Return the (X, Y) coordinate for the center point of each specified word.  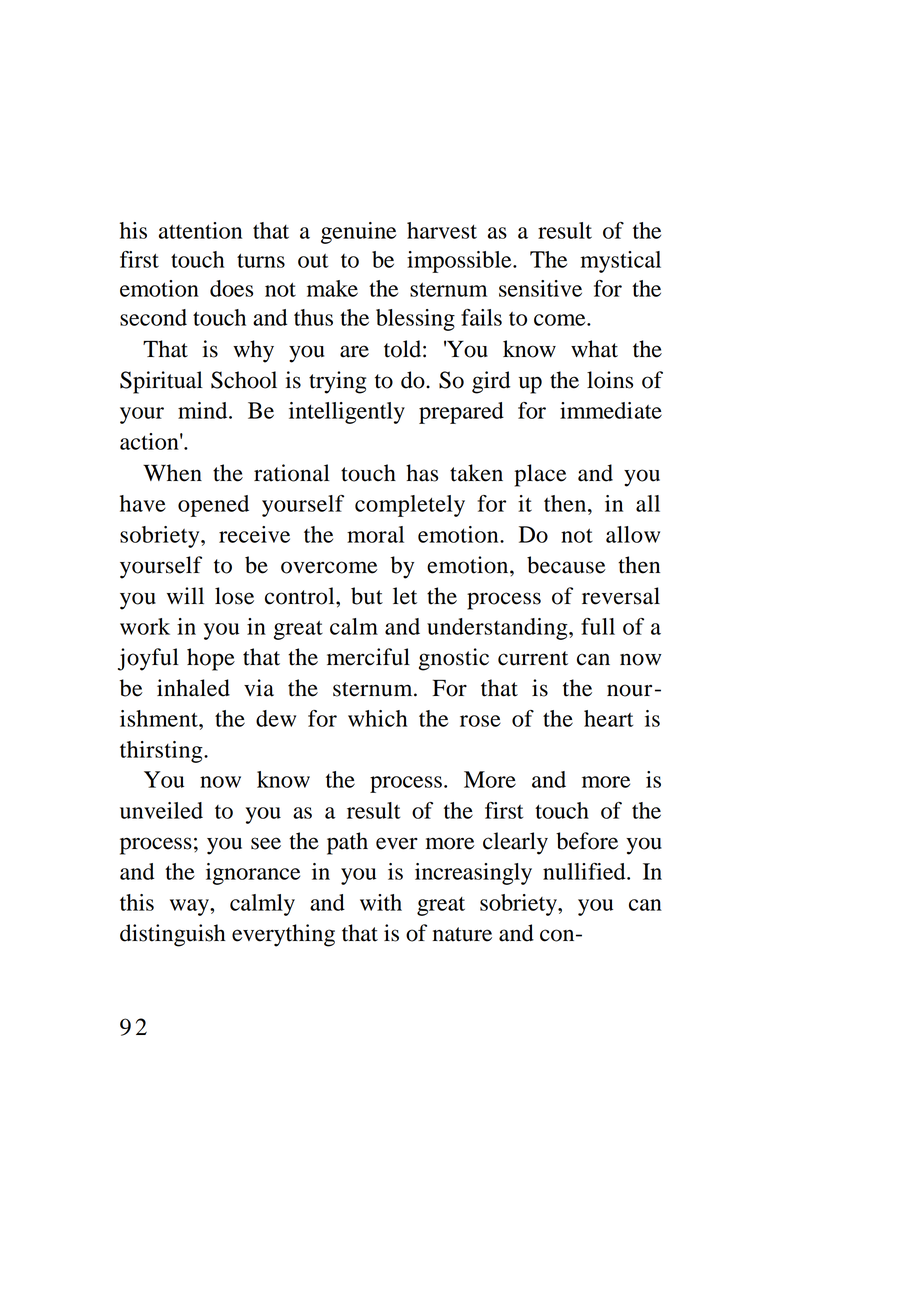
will (185, 595)
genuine (358, 233)
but (367, 596)
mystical (621, 262)
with (381, 902)
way (190, 907)
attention (200, 230)
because (566, 565)
